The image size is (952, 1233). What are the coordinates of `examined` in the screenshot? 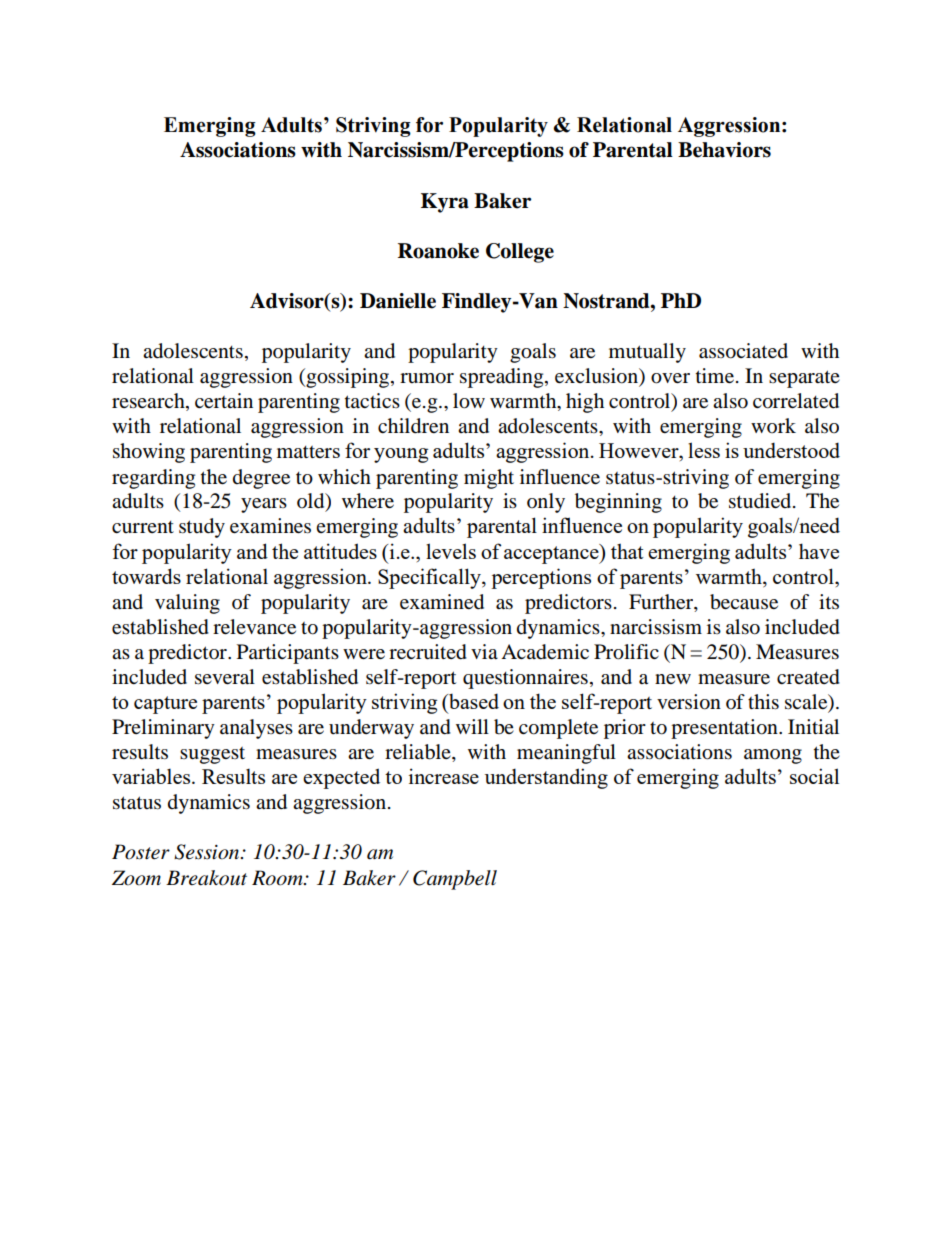 It's located at (442, 602).
